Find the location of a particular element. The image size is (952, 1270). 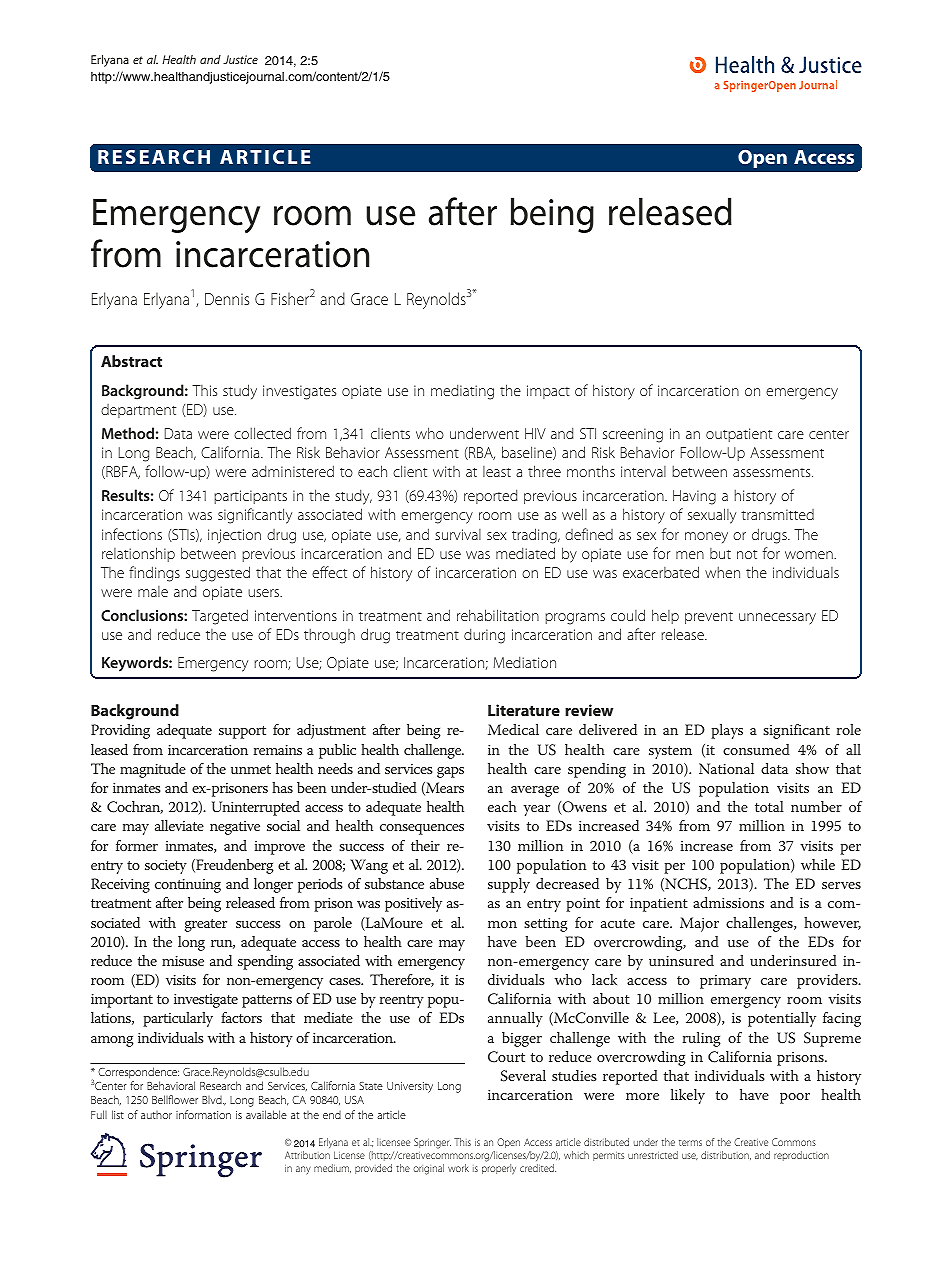

mediating is located at coordinates (462, 392).
